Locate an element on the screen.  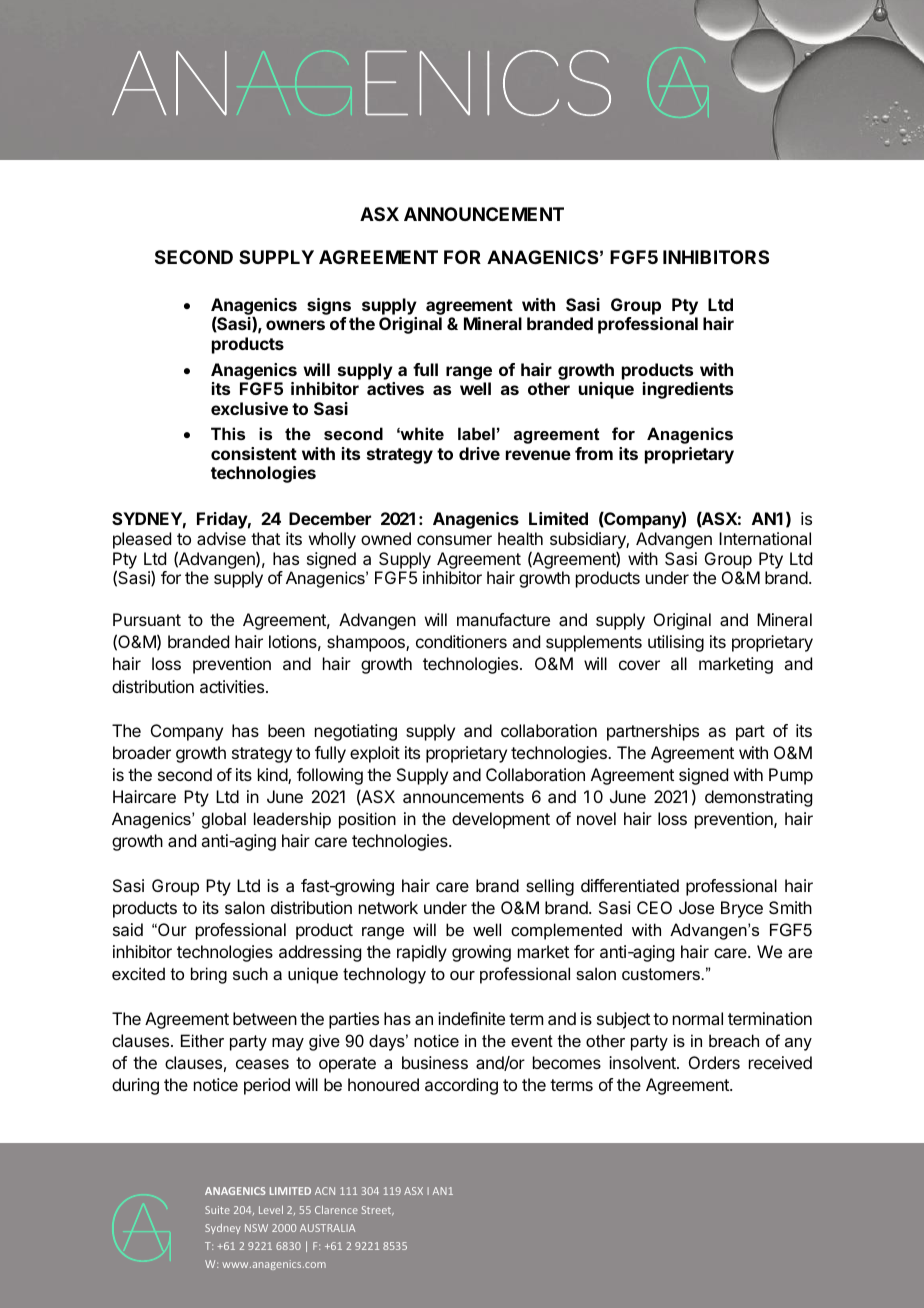
owners is located at coordinates (295, 325).
